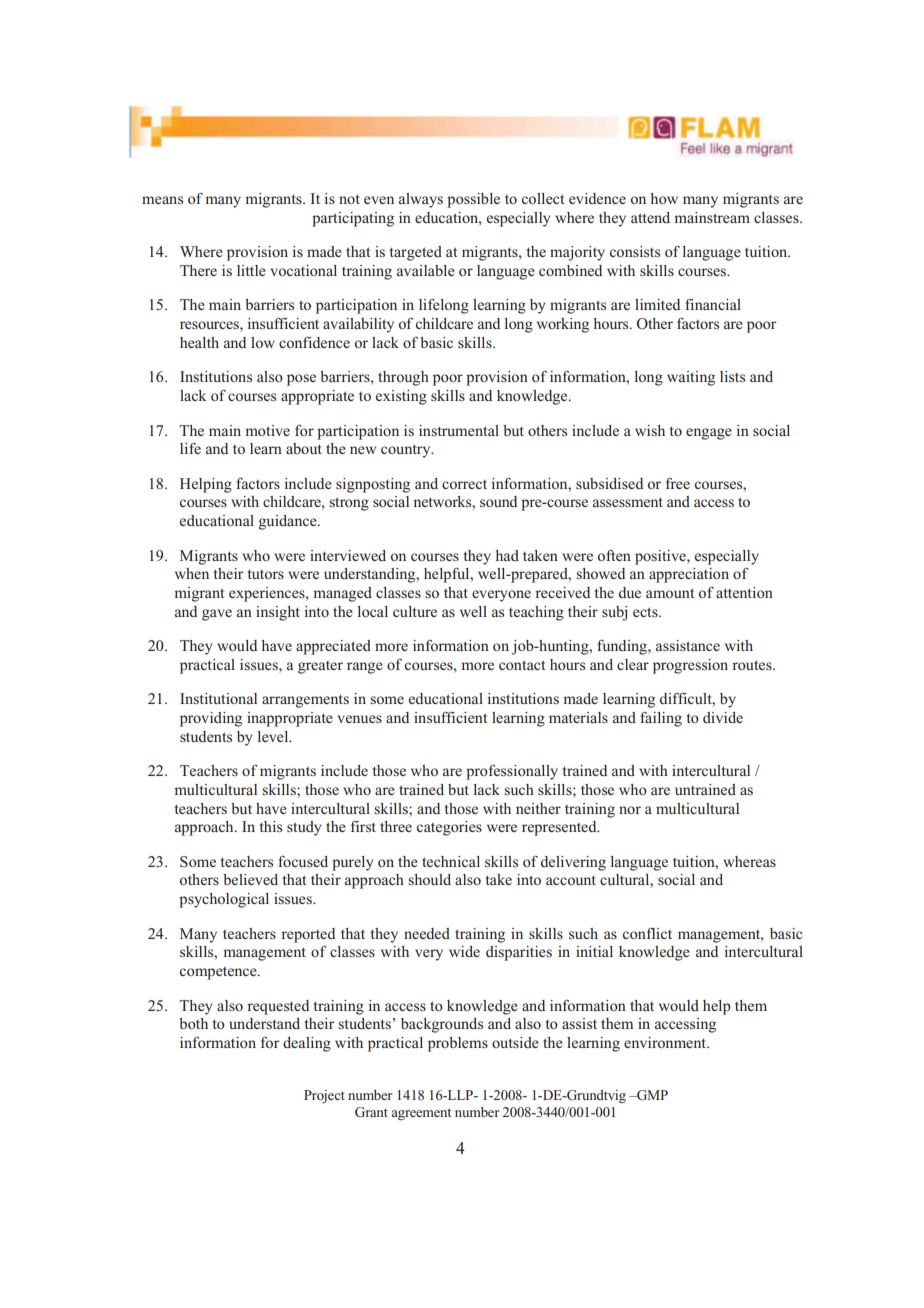 This document has height=1308, width=924. What do you see at coordinates (421, 1114) in the document?
I see `agreement` at bounding box center [421, 1114].
